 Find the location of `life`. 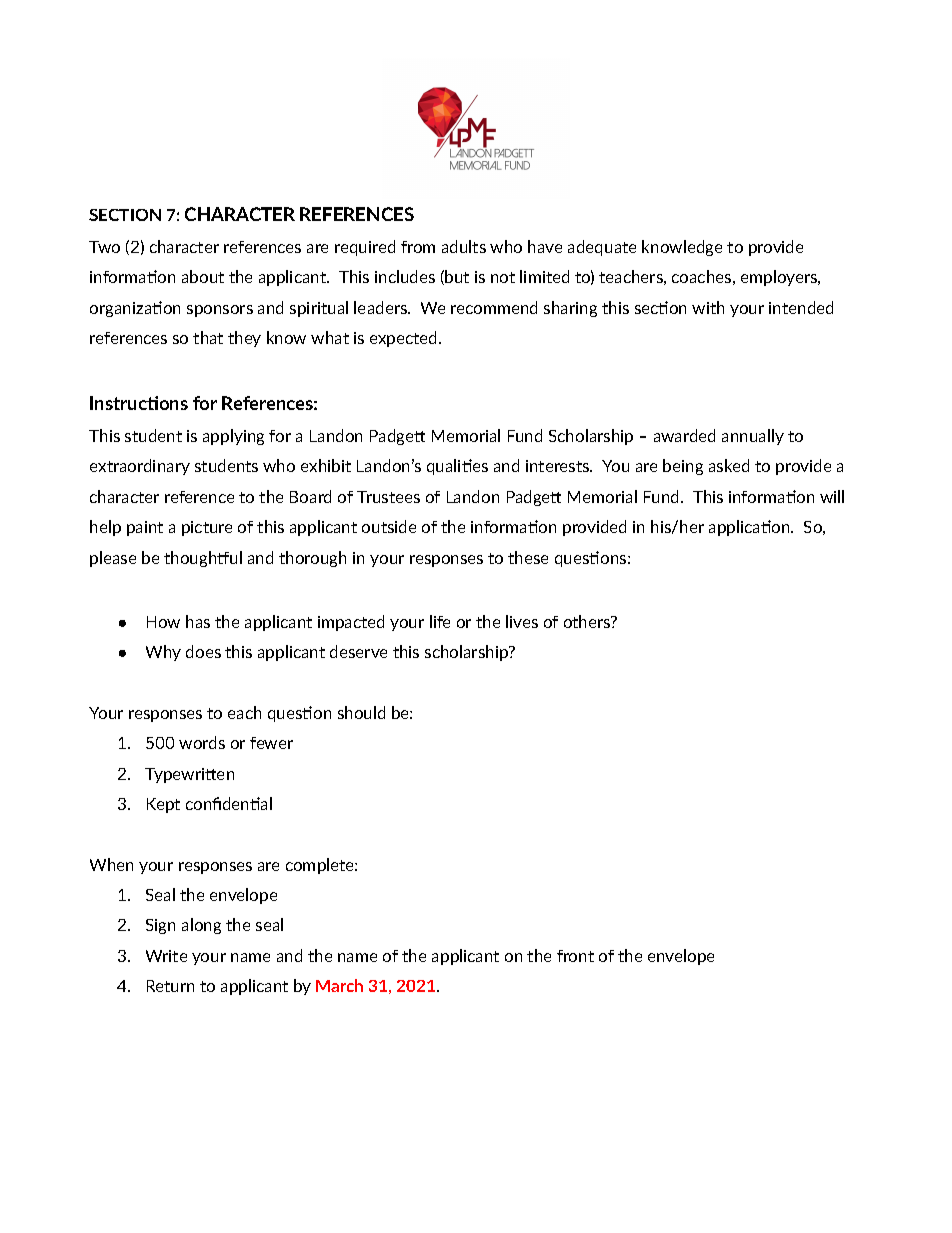

life is located at coordinates (440, 621).
